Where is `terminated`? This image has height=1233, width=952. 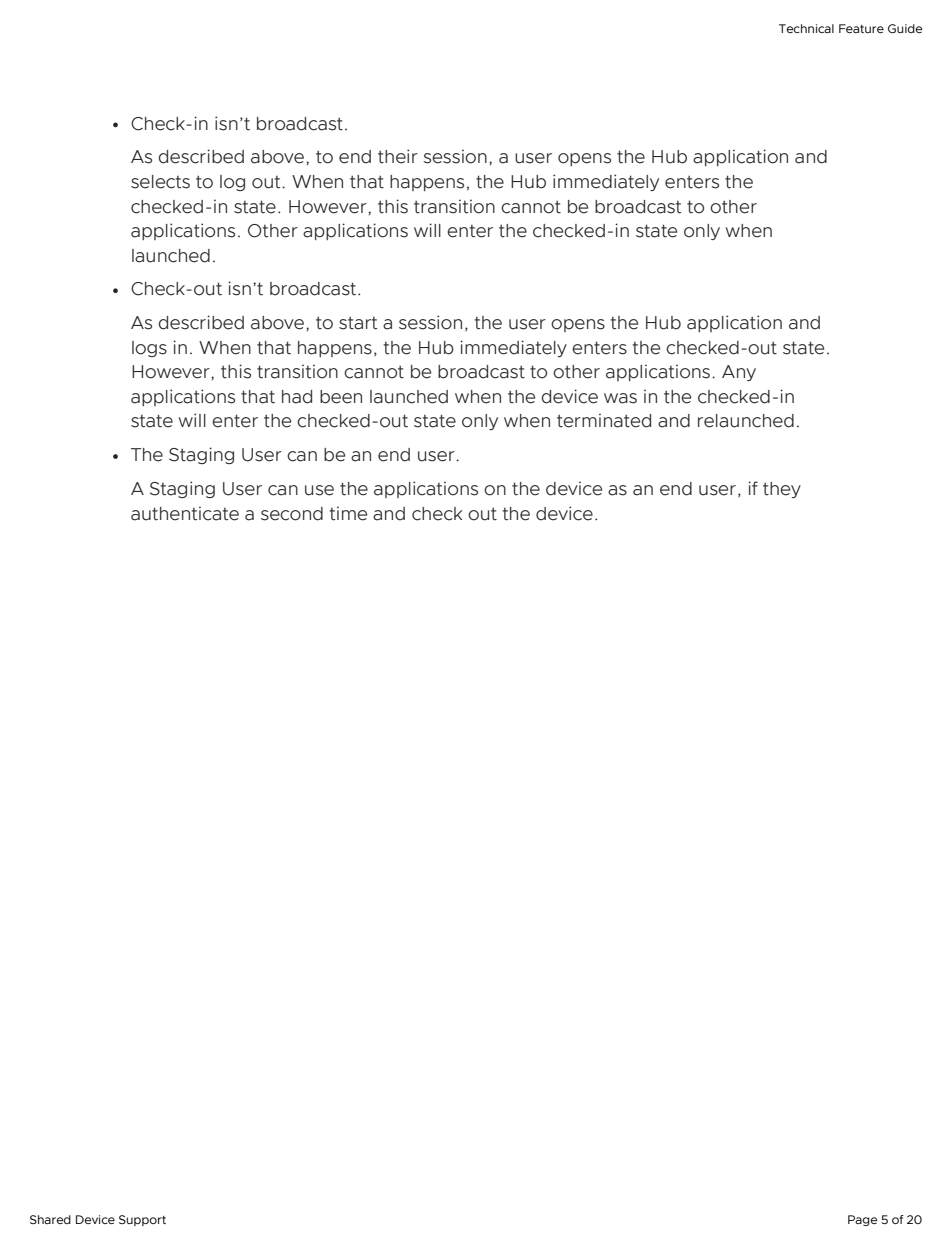
terminated is located at coordinates (604, 420).
